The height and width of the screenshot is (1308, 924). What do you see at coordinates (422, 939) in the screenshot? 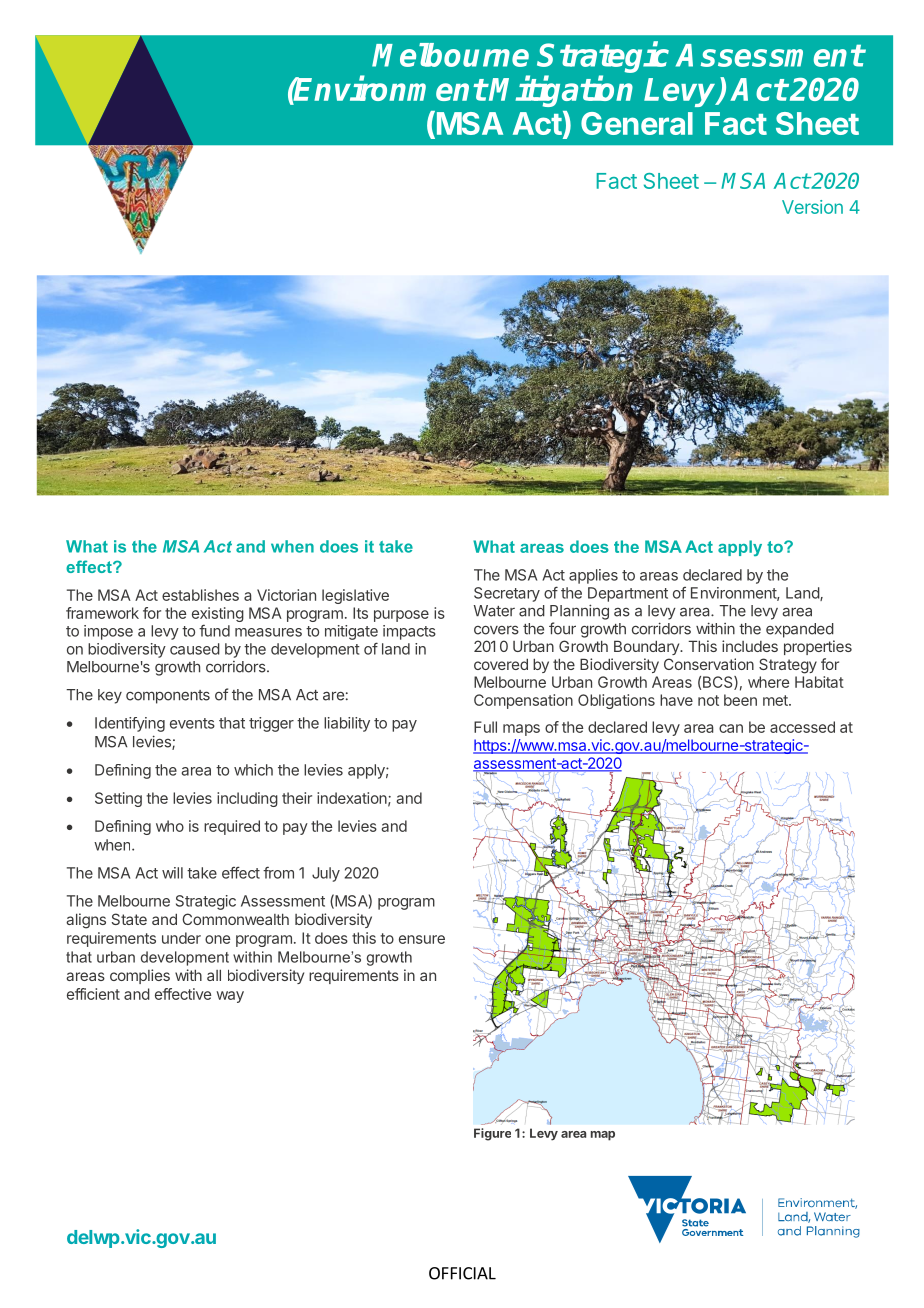
I see `ensure` at bounding box center [422, 939].
